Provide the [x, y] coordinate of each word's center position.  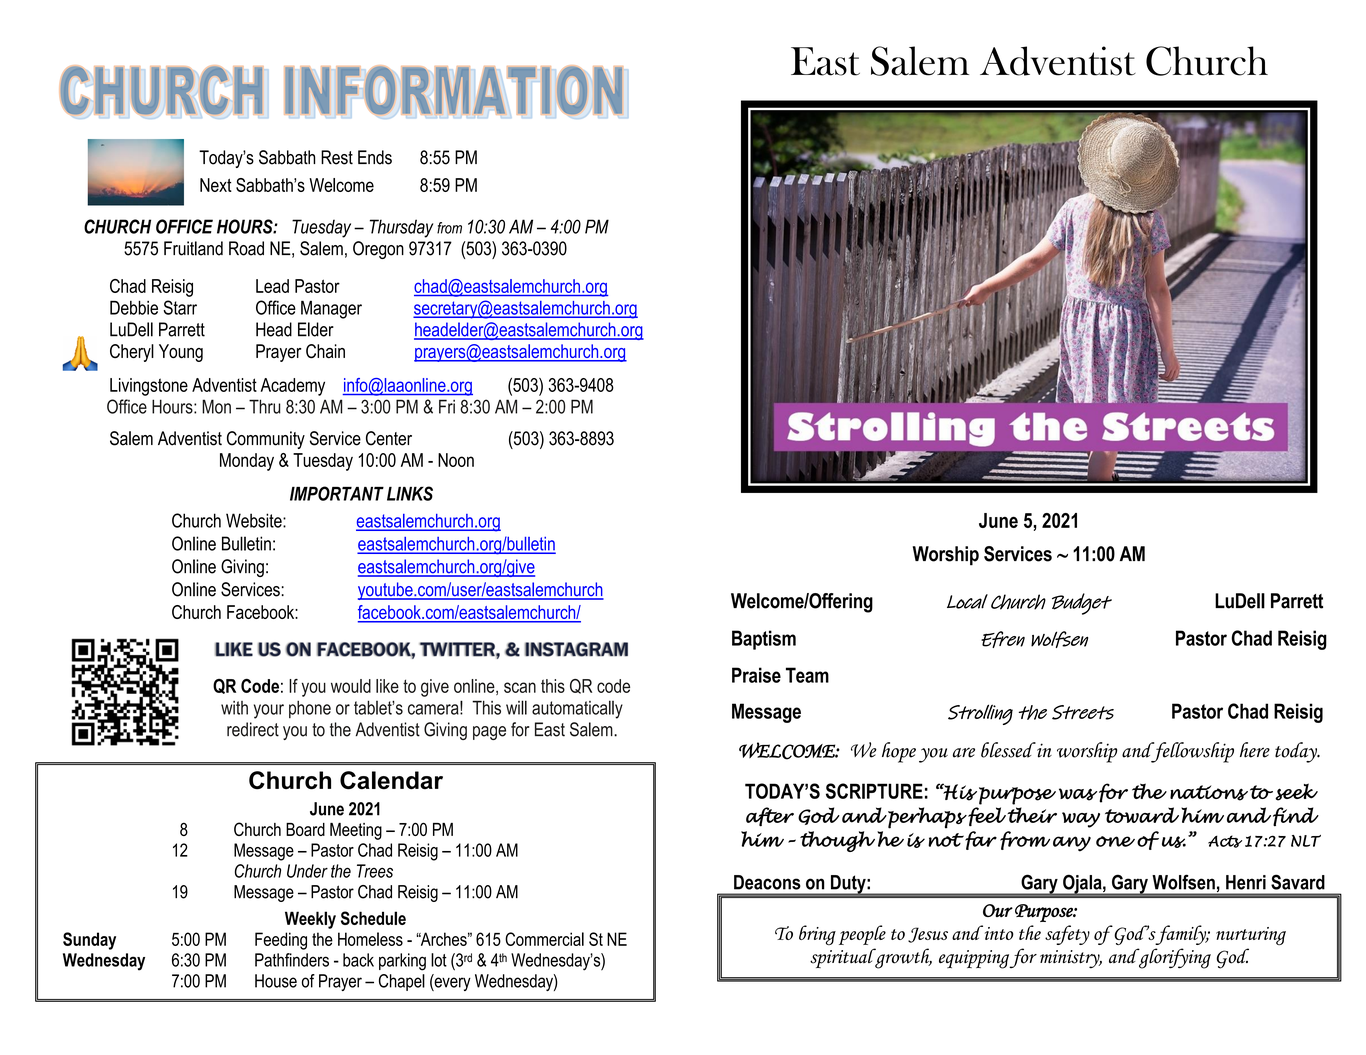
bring [817, 935]
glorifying [1174, 958]
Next [216, 185]
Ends [375, 157]
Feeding [281, 941]
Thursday [401, 228]
